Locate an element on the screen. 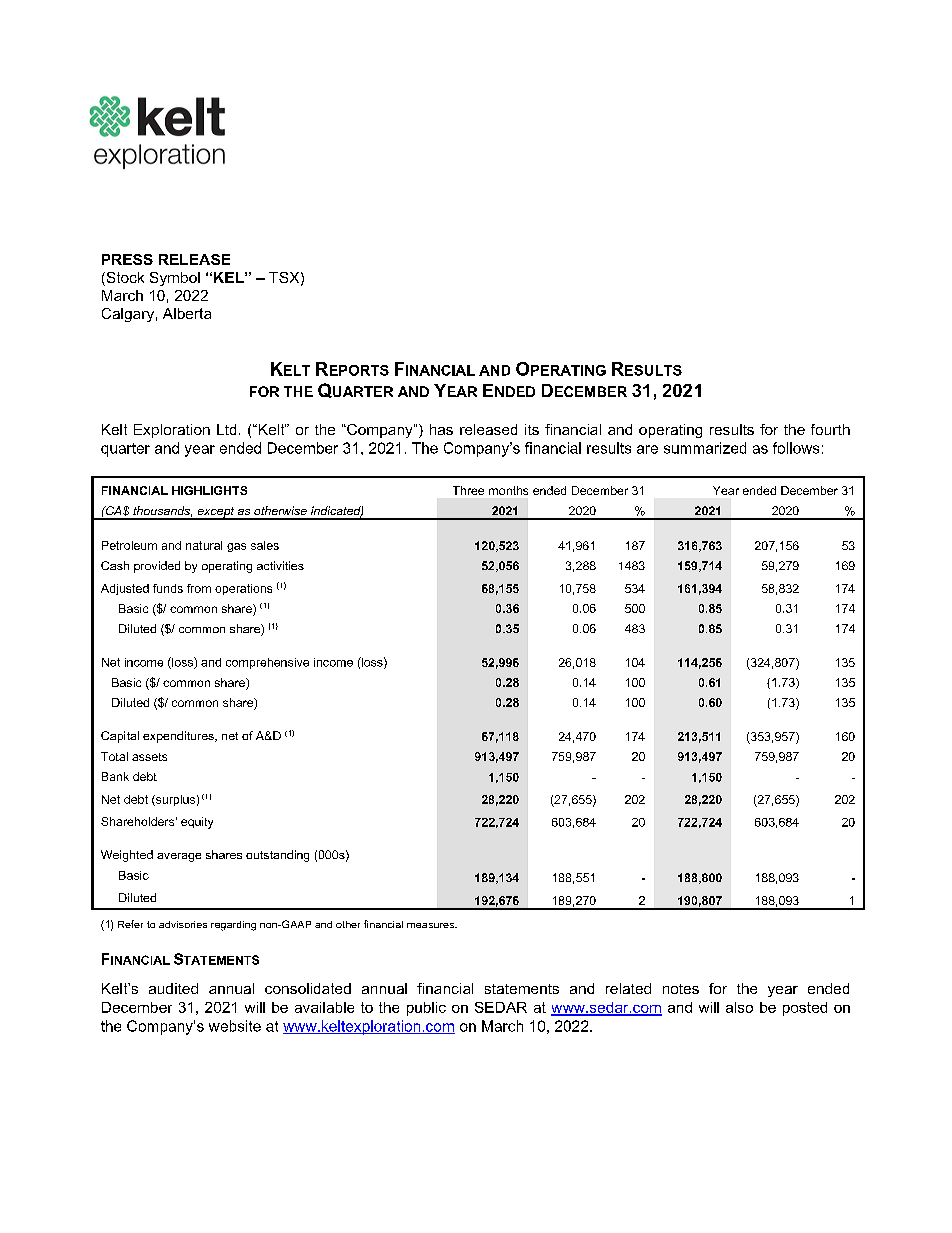 The width and height of the screenshot is (952, 1233). comprehensive is located at coordinates (267, 663).
